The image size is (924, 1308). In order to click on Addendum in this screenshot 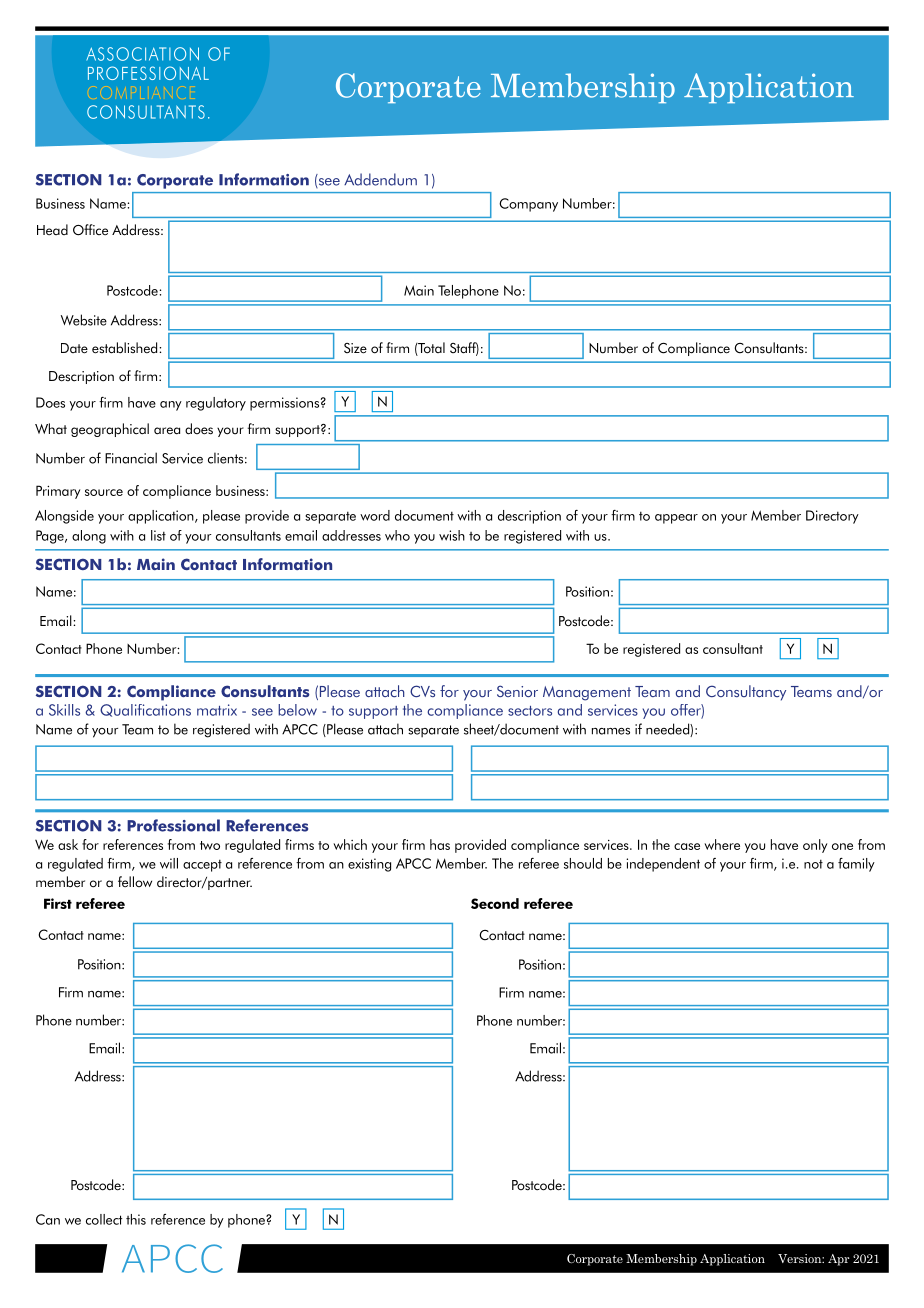, I will do `click(380, 179)`.
